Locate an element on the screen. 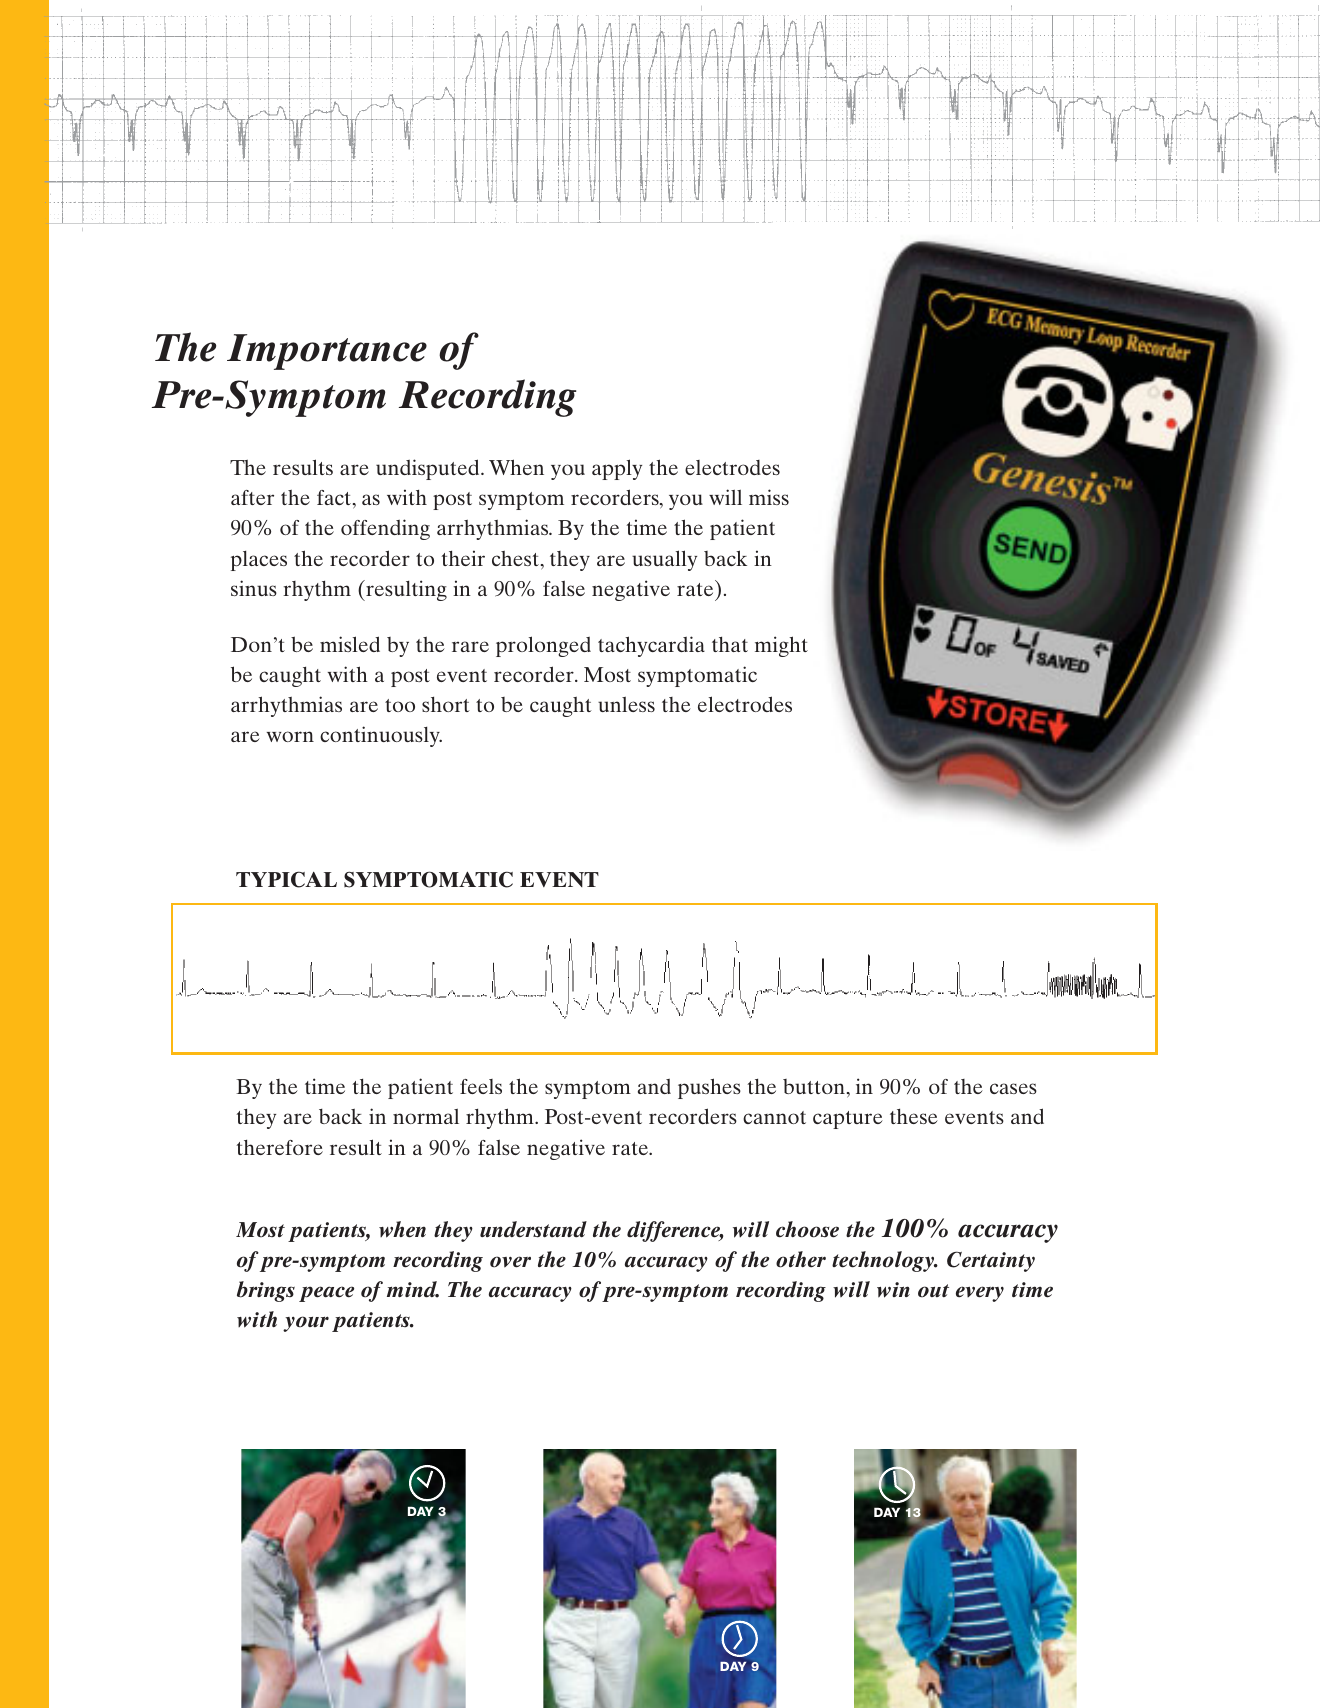  apply is located at coordinates (617, 469).
